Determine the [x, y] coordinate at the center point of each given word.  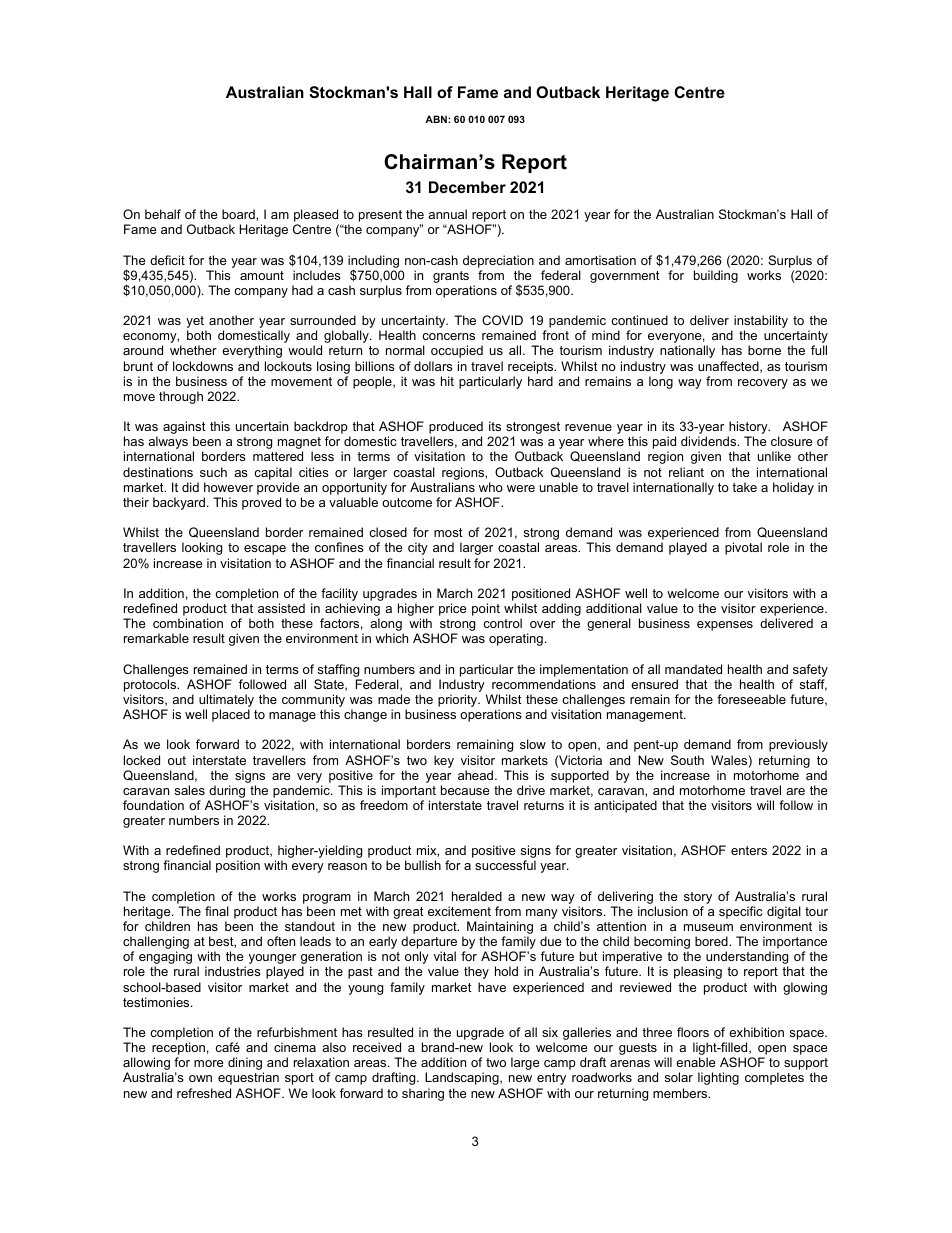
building [716, 276]
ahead [475, 775]
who [491, 487]
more [209, 1063]
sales [190, 790]
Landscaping [463, 1078]
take [744, 487]
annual [447, 214]
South [687, 760]
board [239, 215]
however [228, 487]
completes [774, 1078]
